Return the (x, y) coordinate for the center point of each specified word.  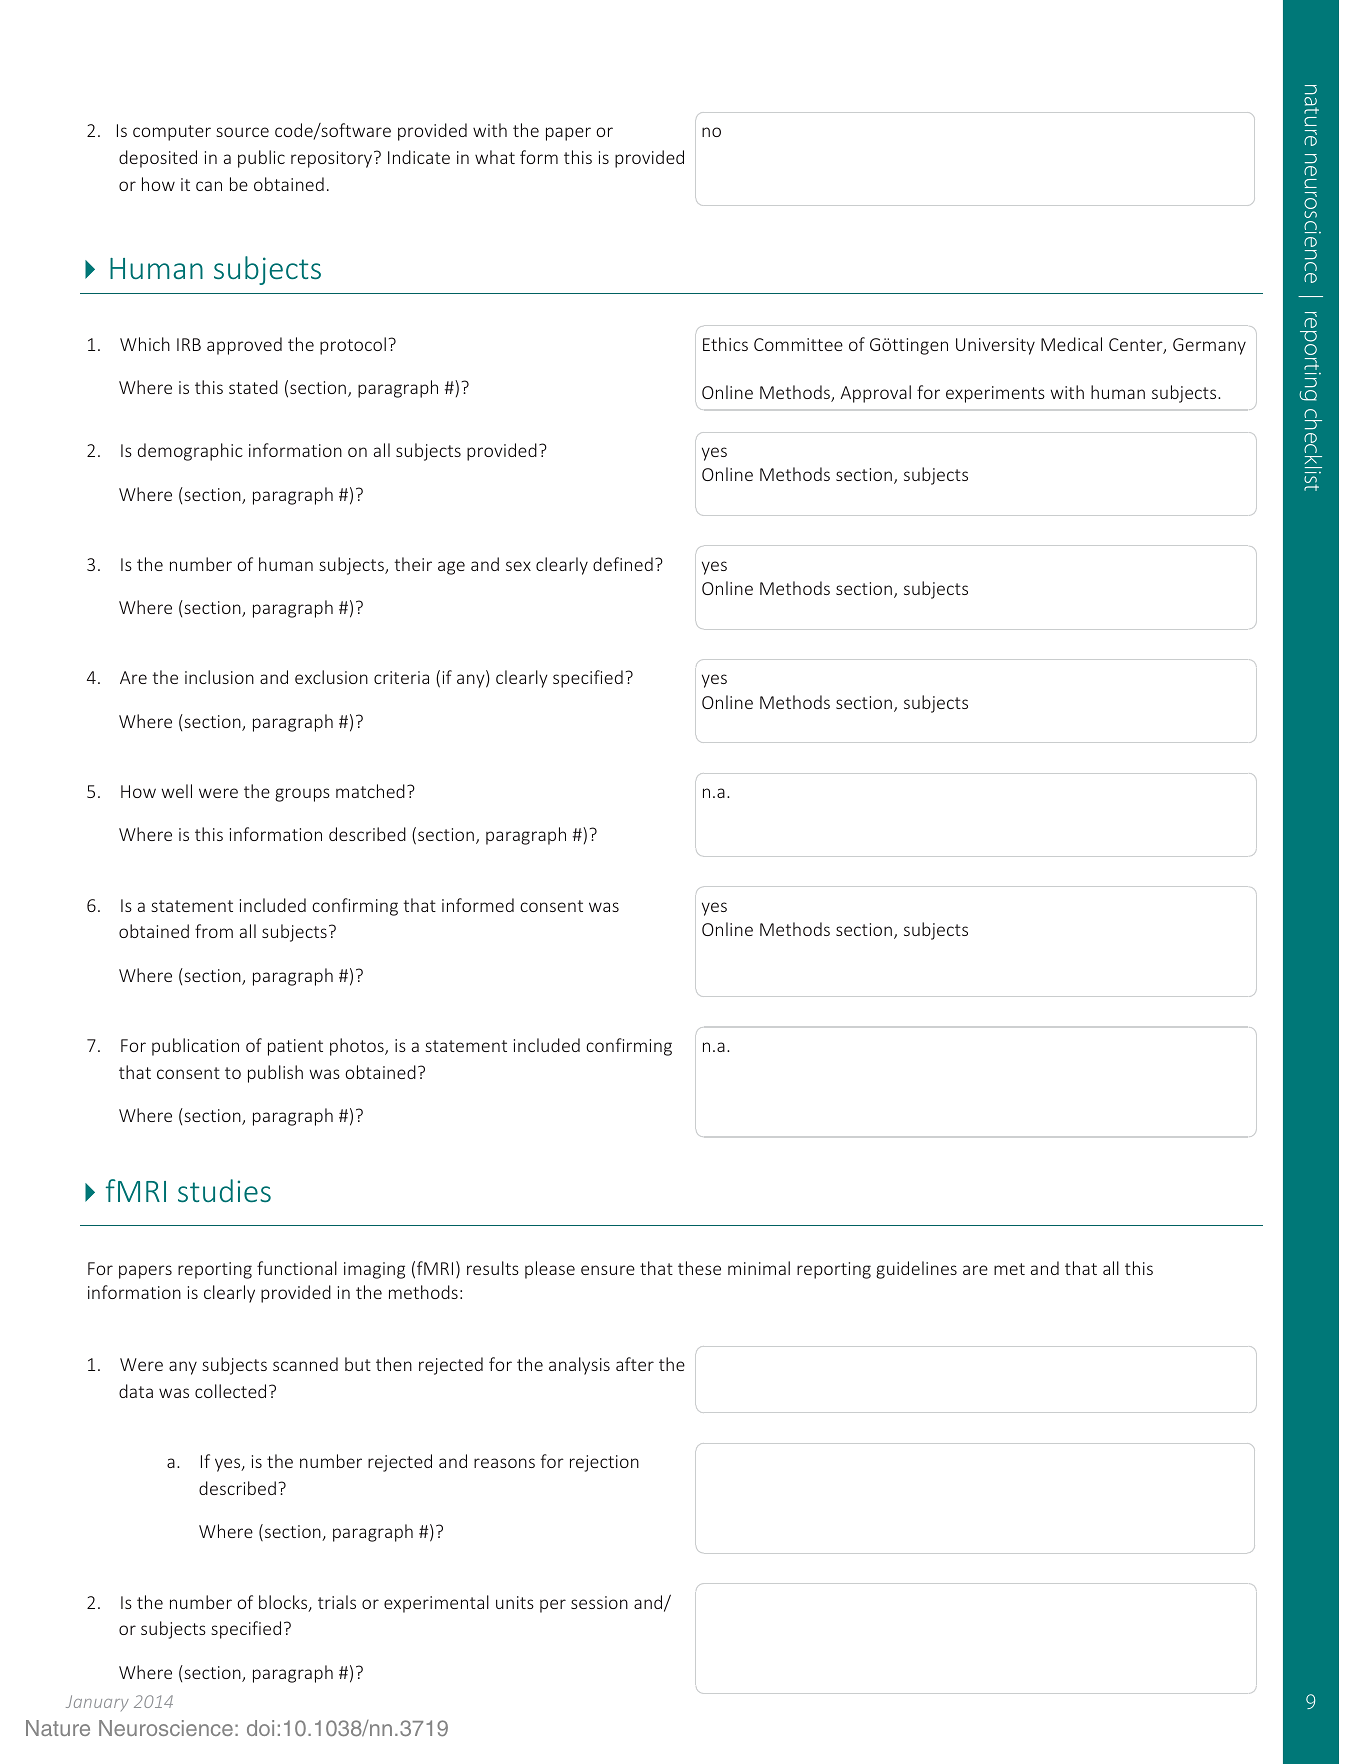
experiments (995, 394)
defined (623, 564)
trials (337, 1602)
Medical (1071, 344)
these (699, 1268)
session (599, 1602)
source (242, 132)
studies (224, 1190)
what (495, 157)
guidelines (916, 1270)
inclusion (219, 677)
